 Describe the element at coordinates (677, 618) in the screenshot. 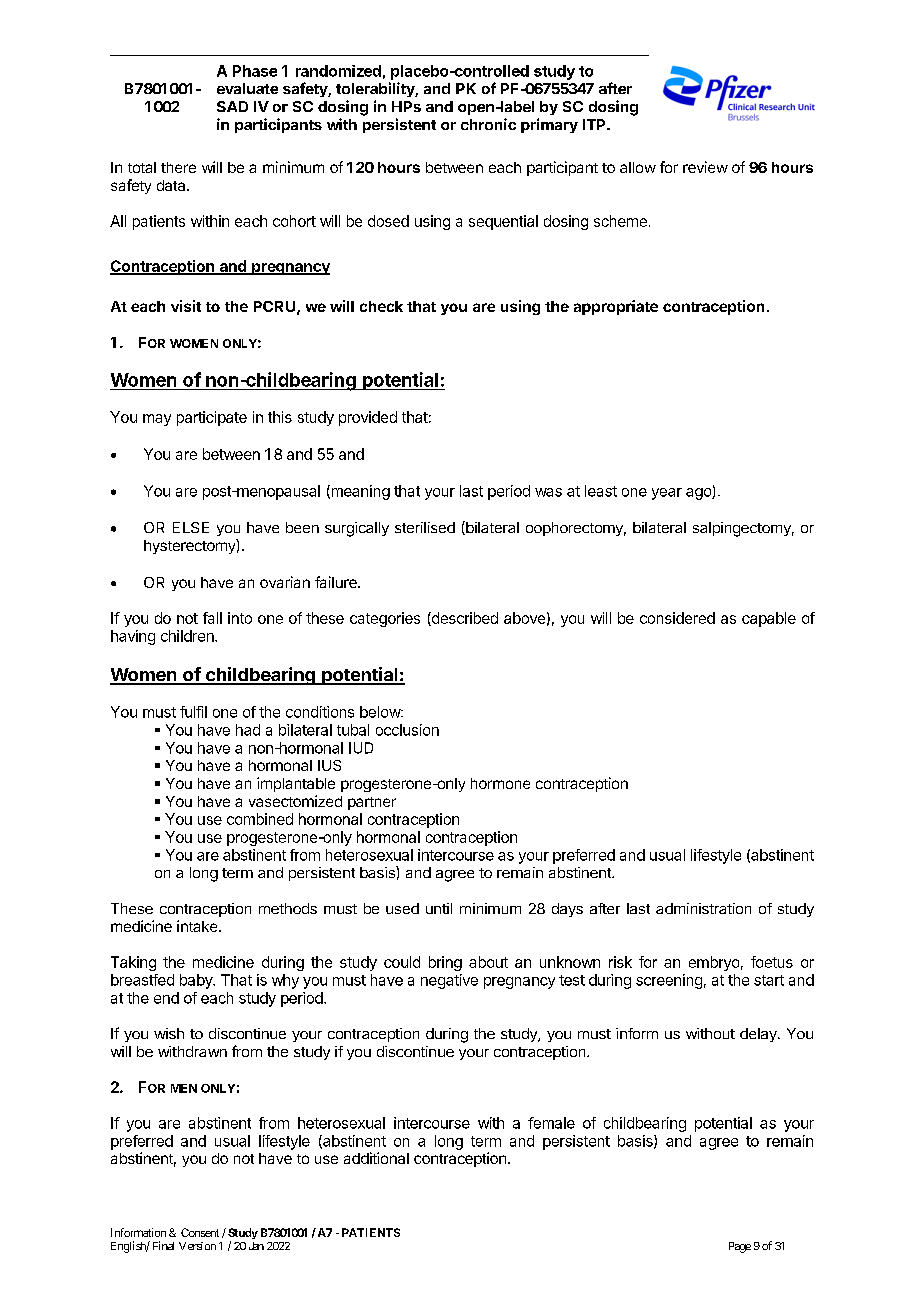

I see `considered` at that location.
